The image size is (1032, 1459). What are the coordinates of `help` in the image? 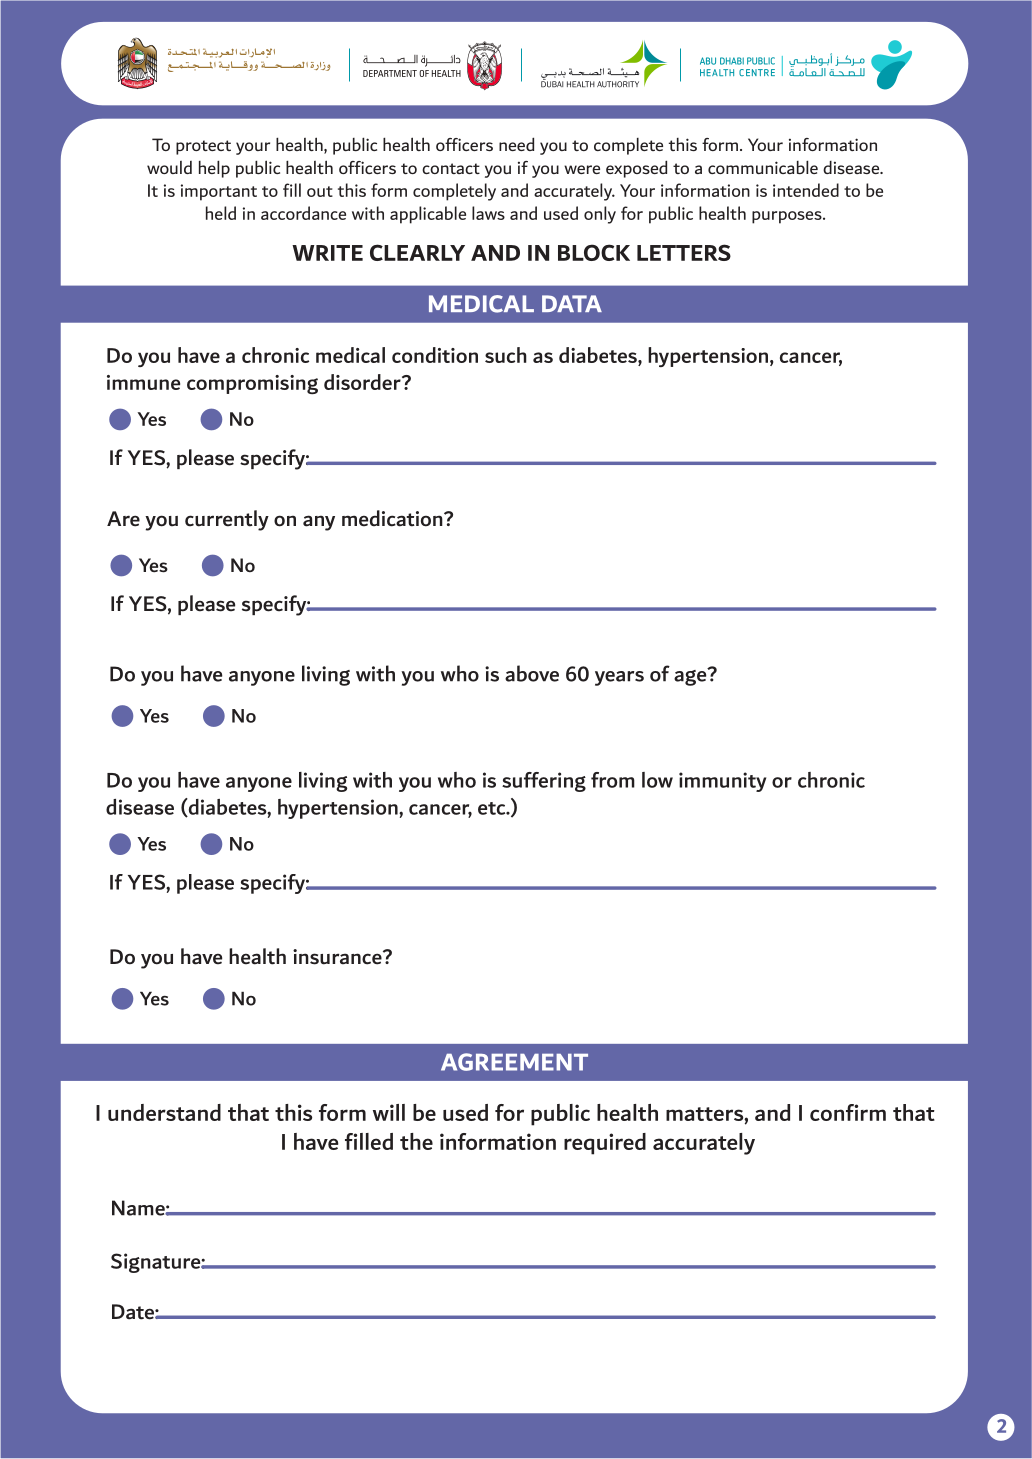 It's located at (214, 169).
